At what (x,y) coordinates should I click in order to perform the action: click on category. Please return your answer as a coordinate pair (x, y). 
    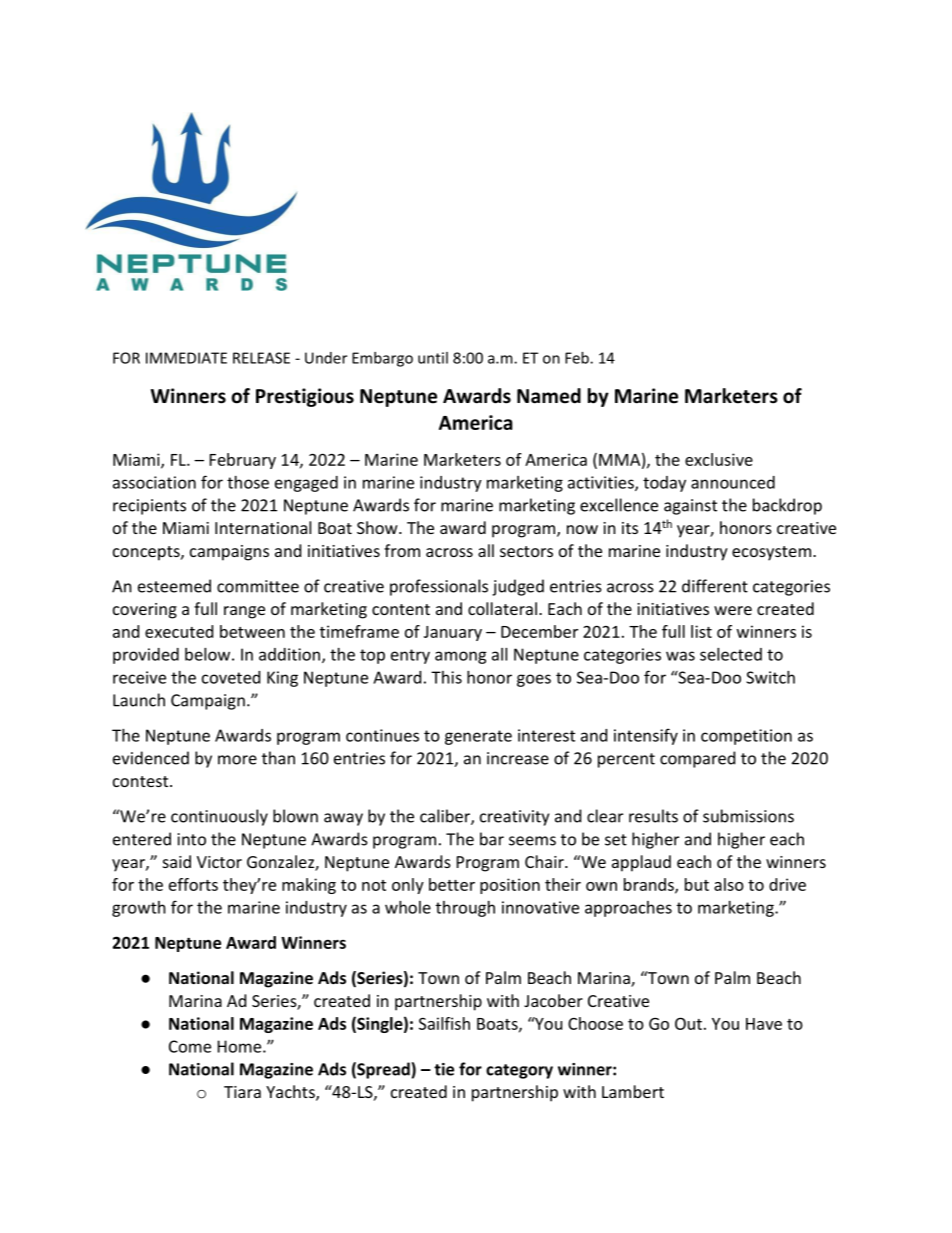
    Looking at the image, I should click on (519, 1071).
